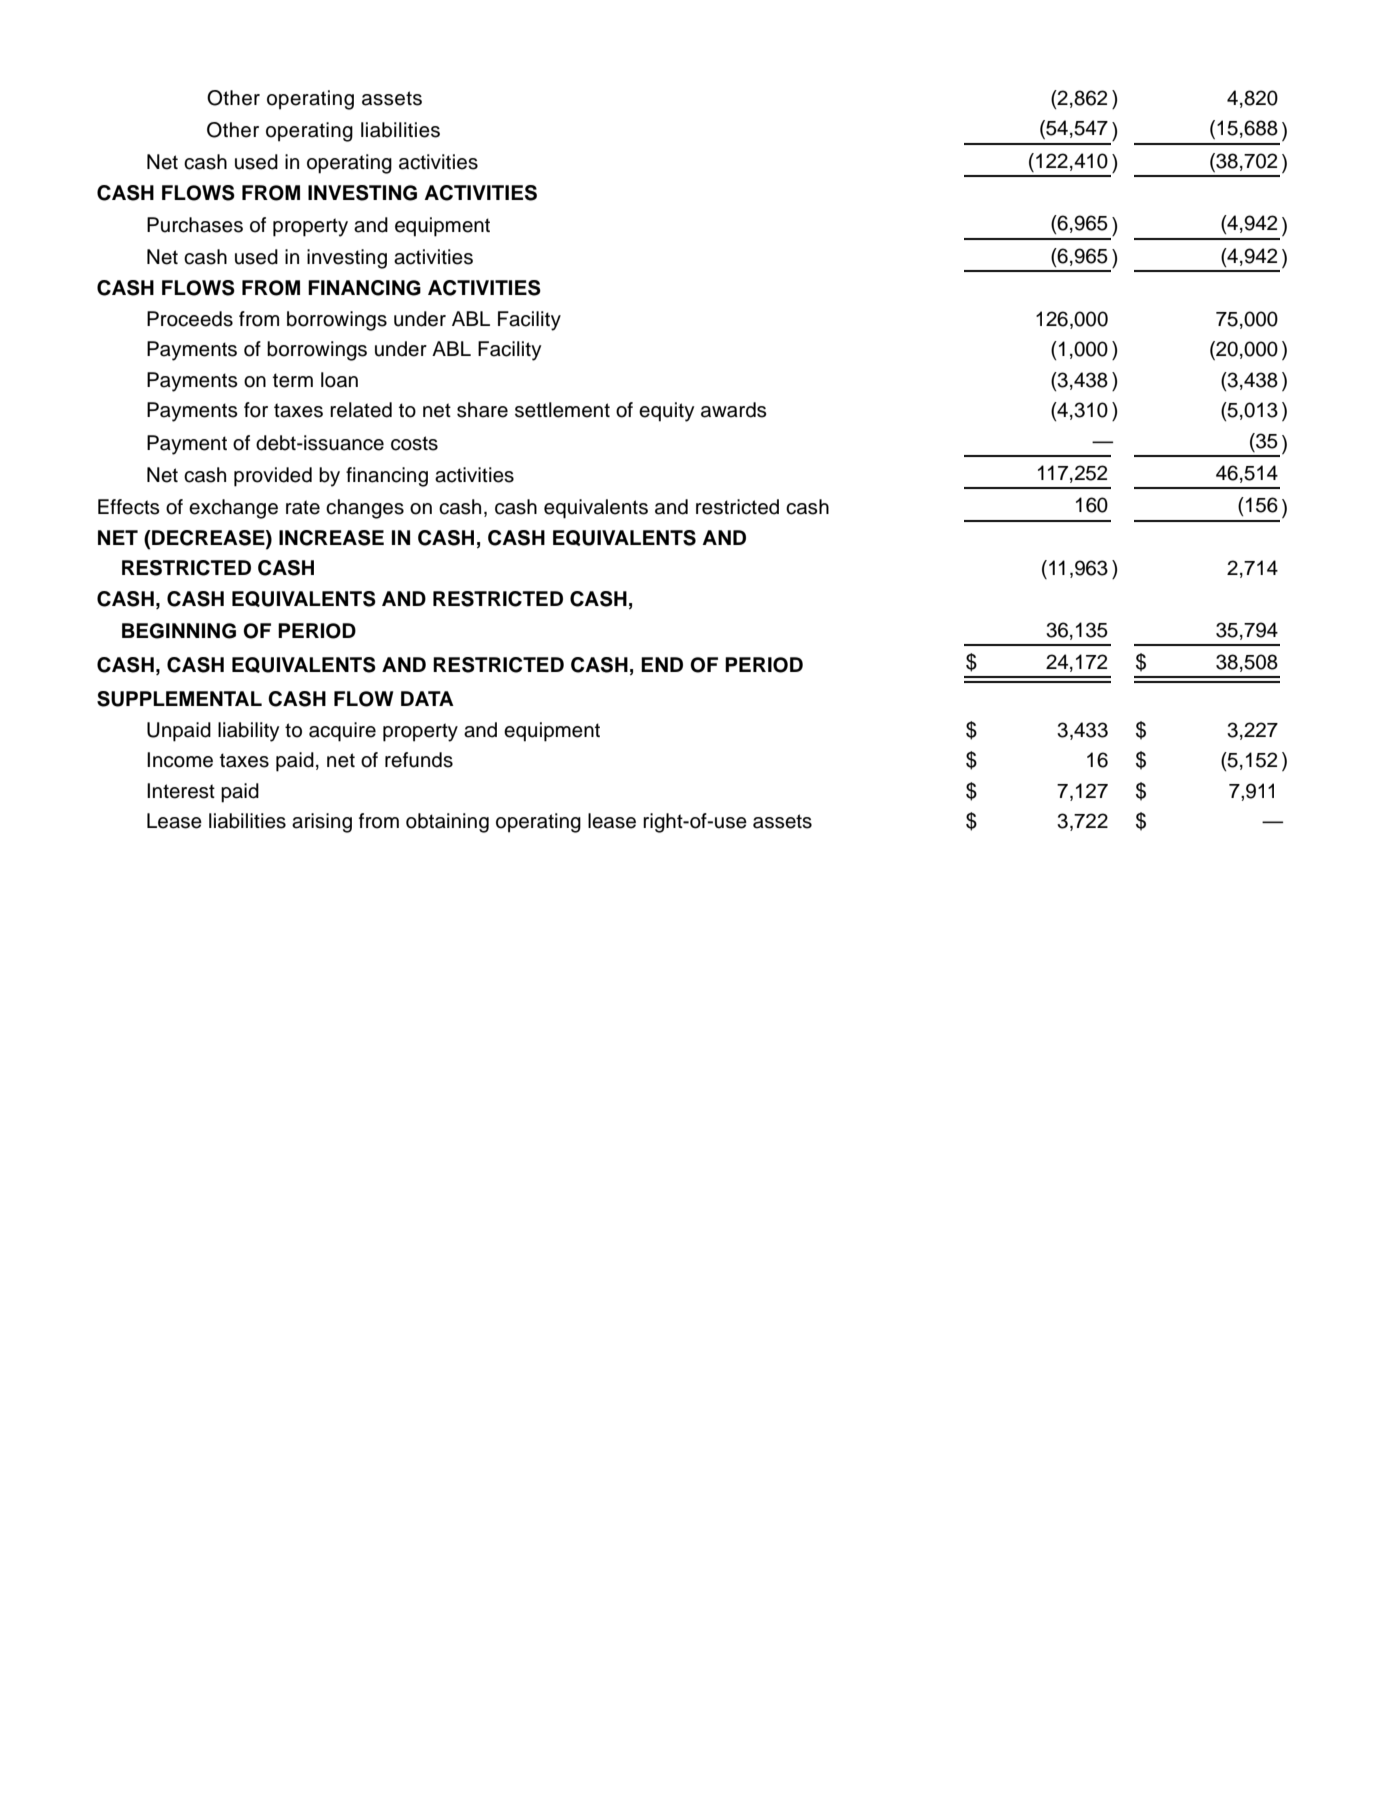 Image resolution: width=1387 pixels, height=1794 pixels. I want to click on costs, so click(414, 443).
